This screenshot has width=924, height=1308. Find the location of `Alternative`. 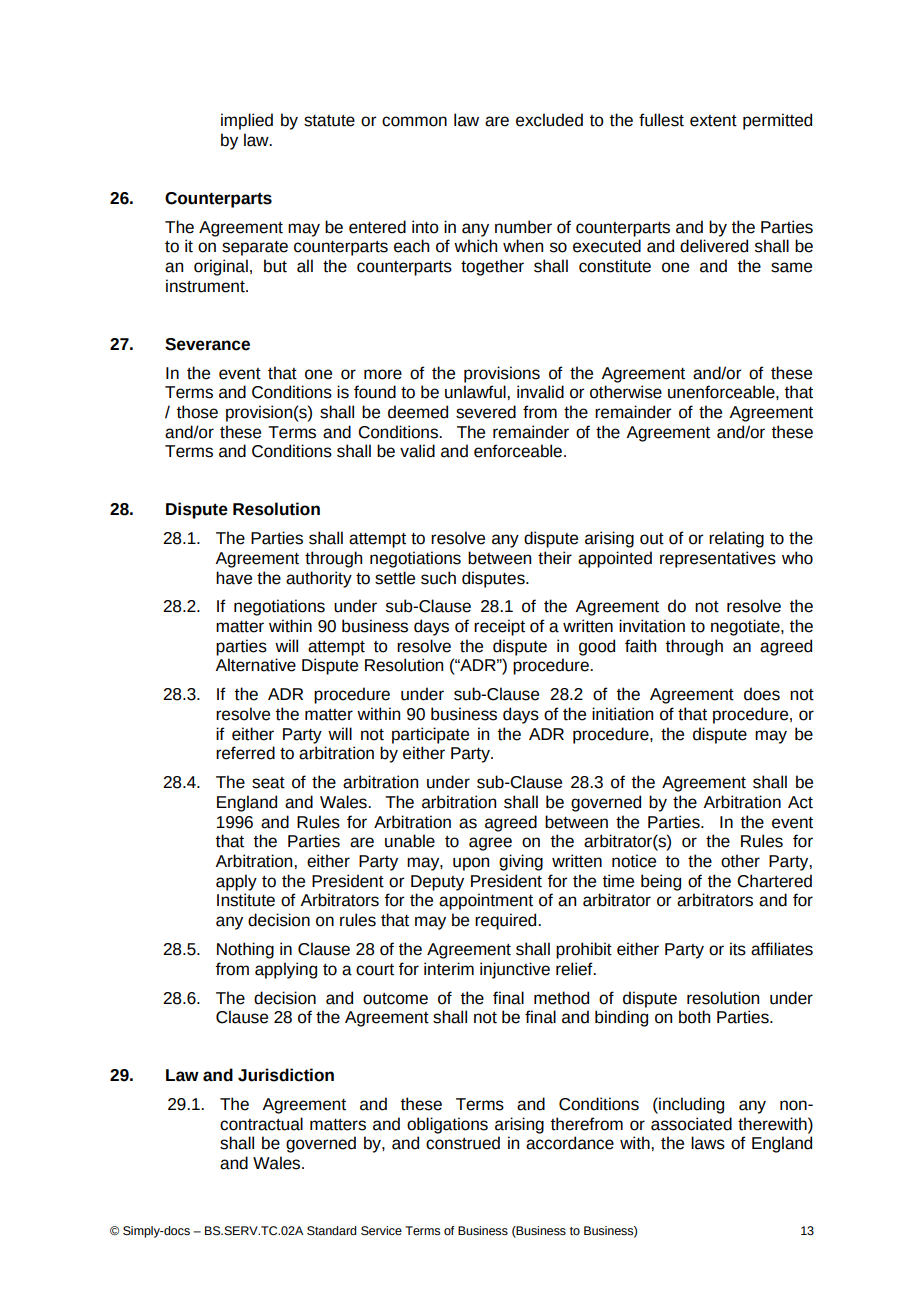

Alternative is located at coordinates (255, 665).
